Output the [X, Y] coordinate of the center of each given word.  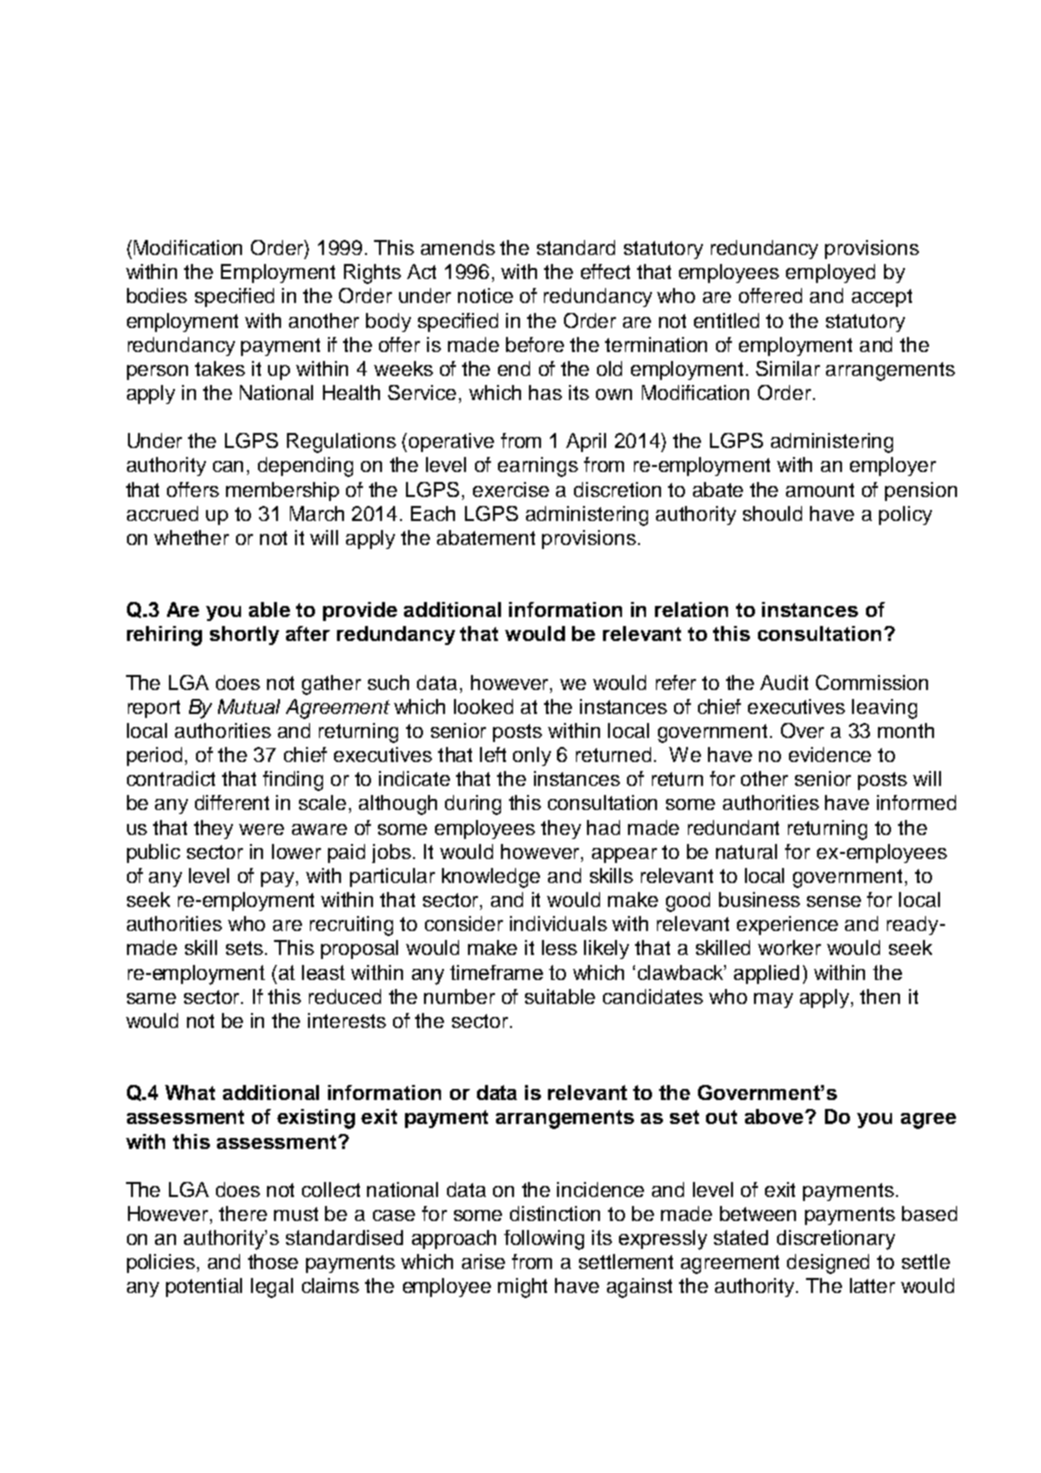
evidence [830, 754]
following [544, 1240]
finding [293, 781]
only [532, 756]
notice [485, 295]
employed [830, 273]
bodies [157, 295]
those [273, 1261]
